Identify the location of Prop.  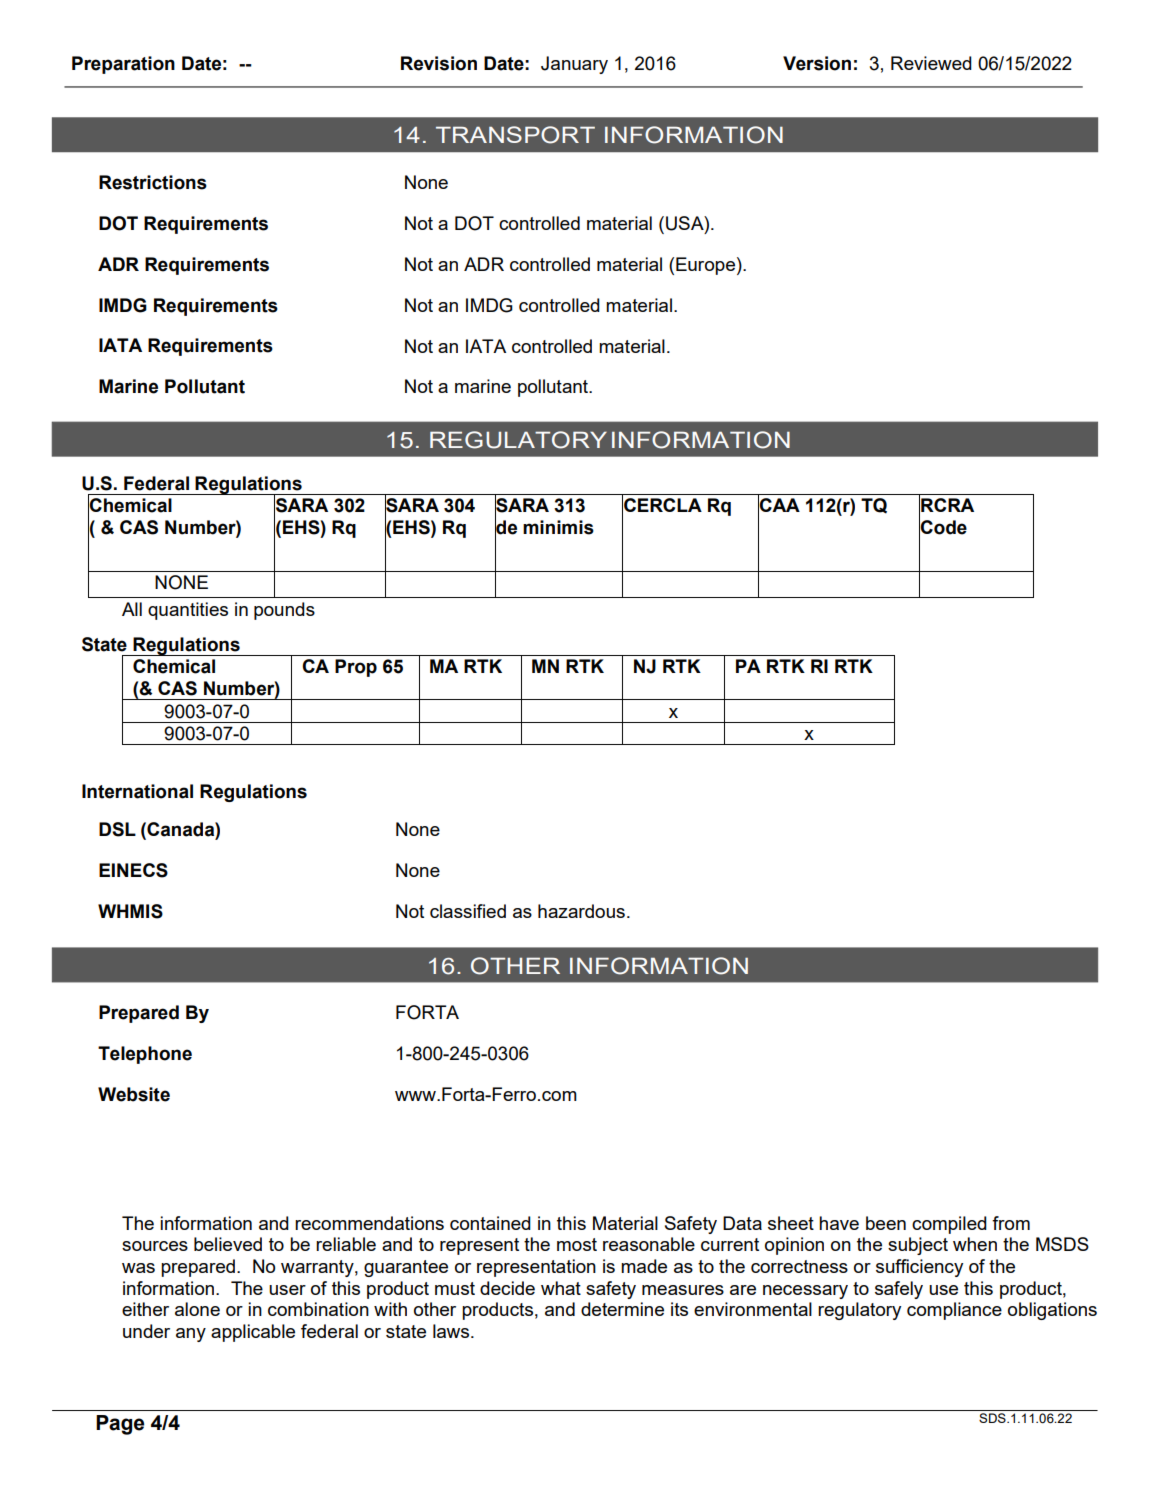
(356, 668).
